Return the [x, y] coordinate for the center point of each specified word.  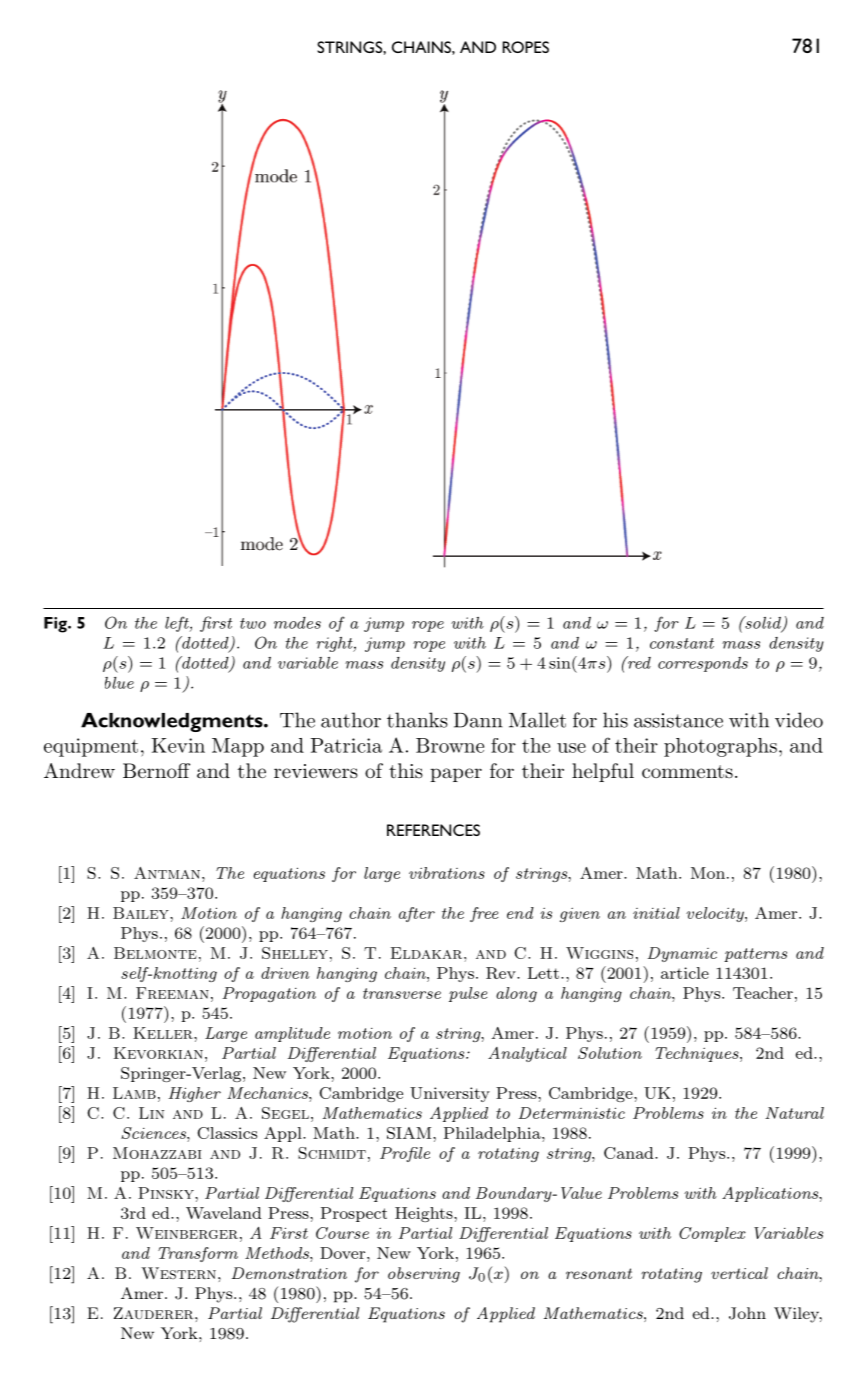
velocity [716, 914]
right [335, 644]
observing [424, 1275]
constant [682, 643]
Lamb [134, 1093]
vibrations [447, 873]
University [450, 1094]
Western [178, 1273]
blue [119, 683]
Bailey [142, 913]
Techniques [698, 1054]
